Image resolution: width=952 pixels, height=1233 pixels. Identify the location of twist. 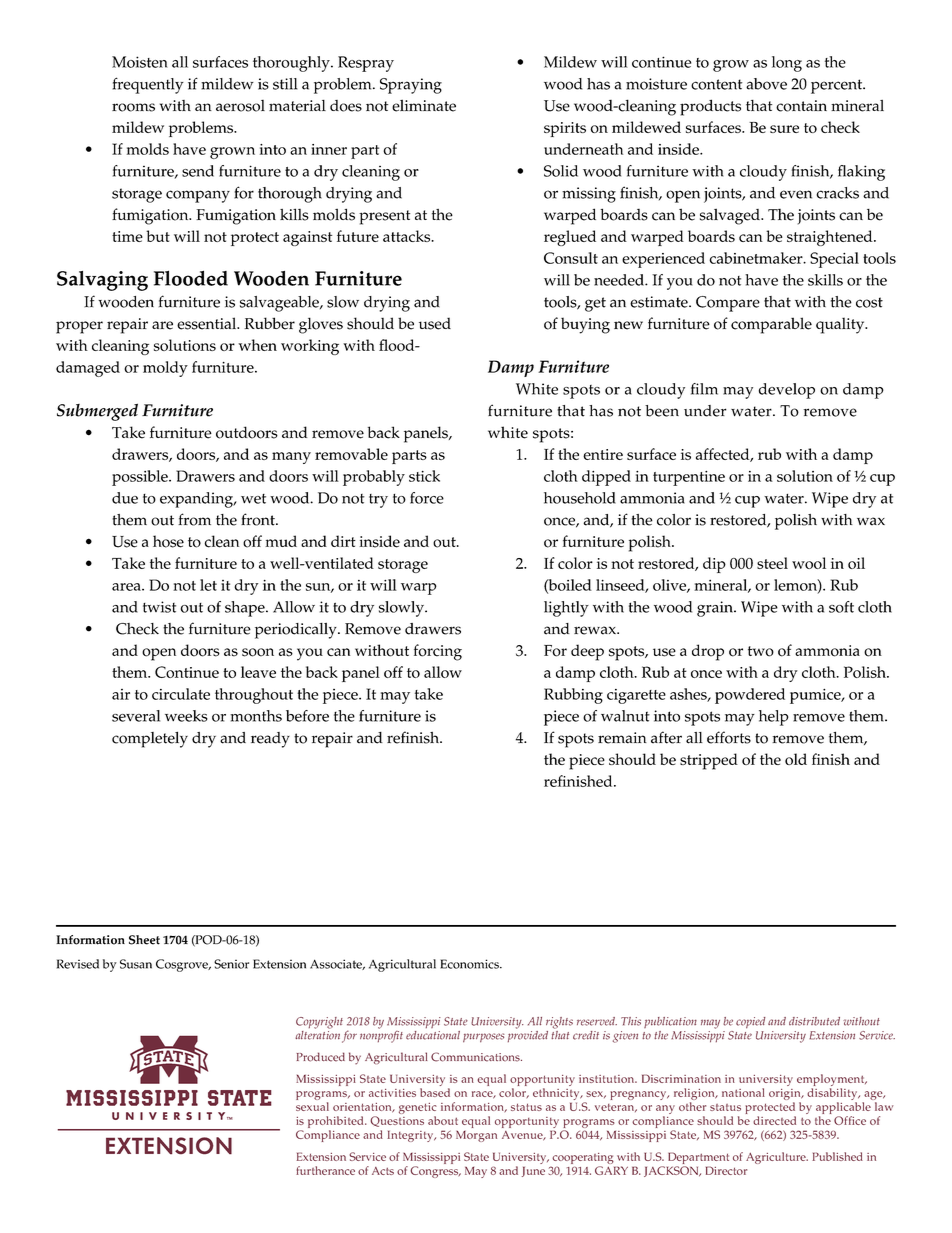
(159, 607).
